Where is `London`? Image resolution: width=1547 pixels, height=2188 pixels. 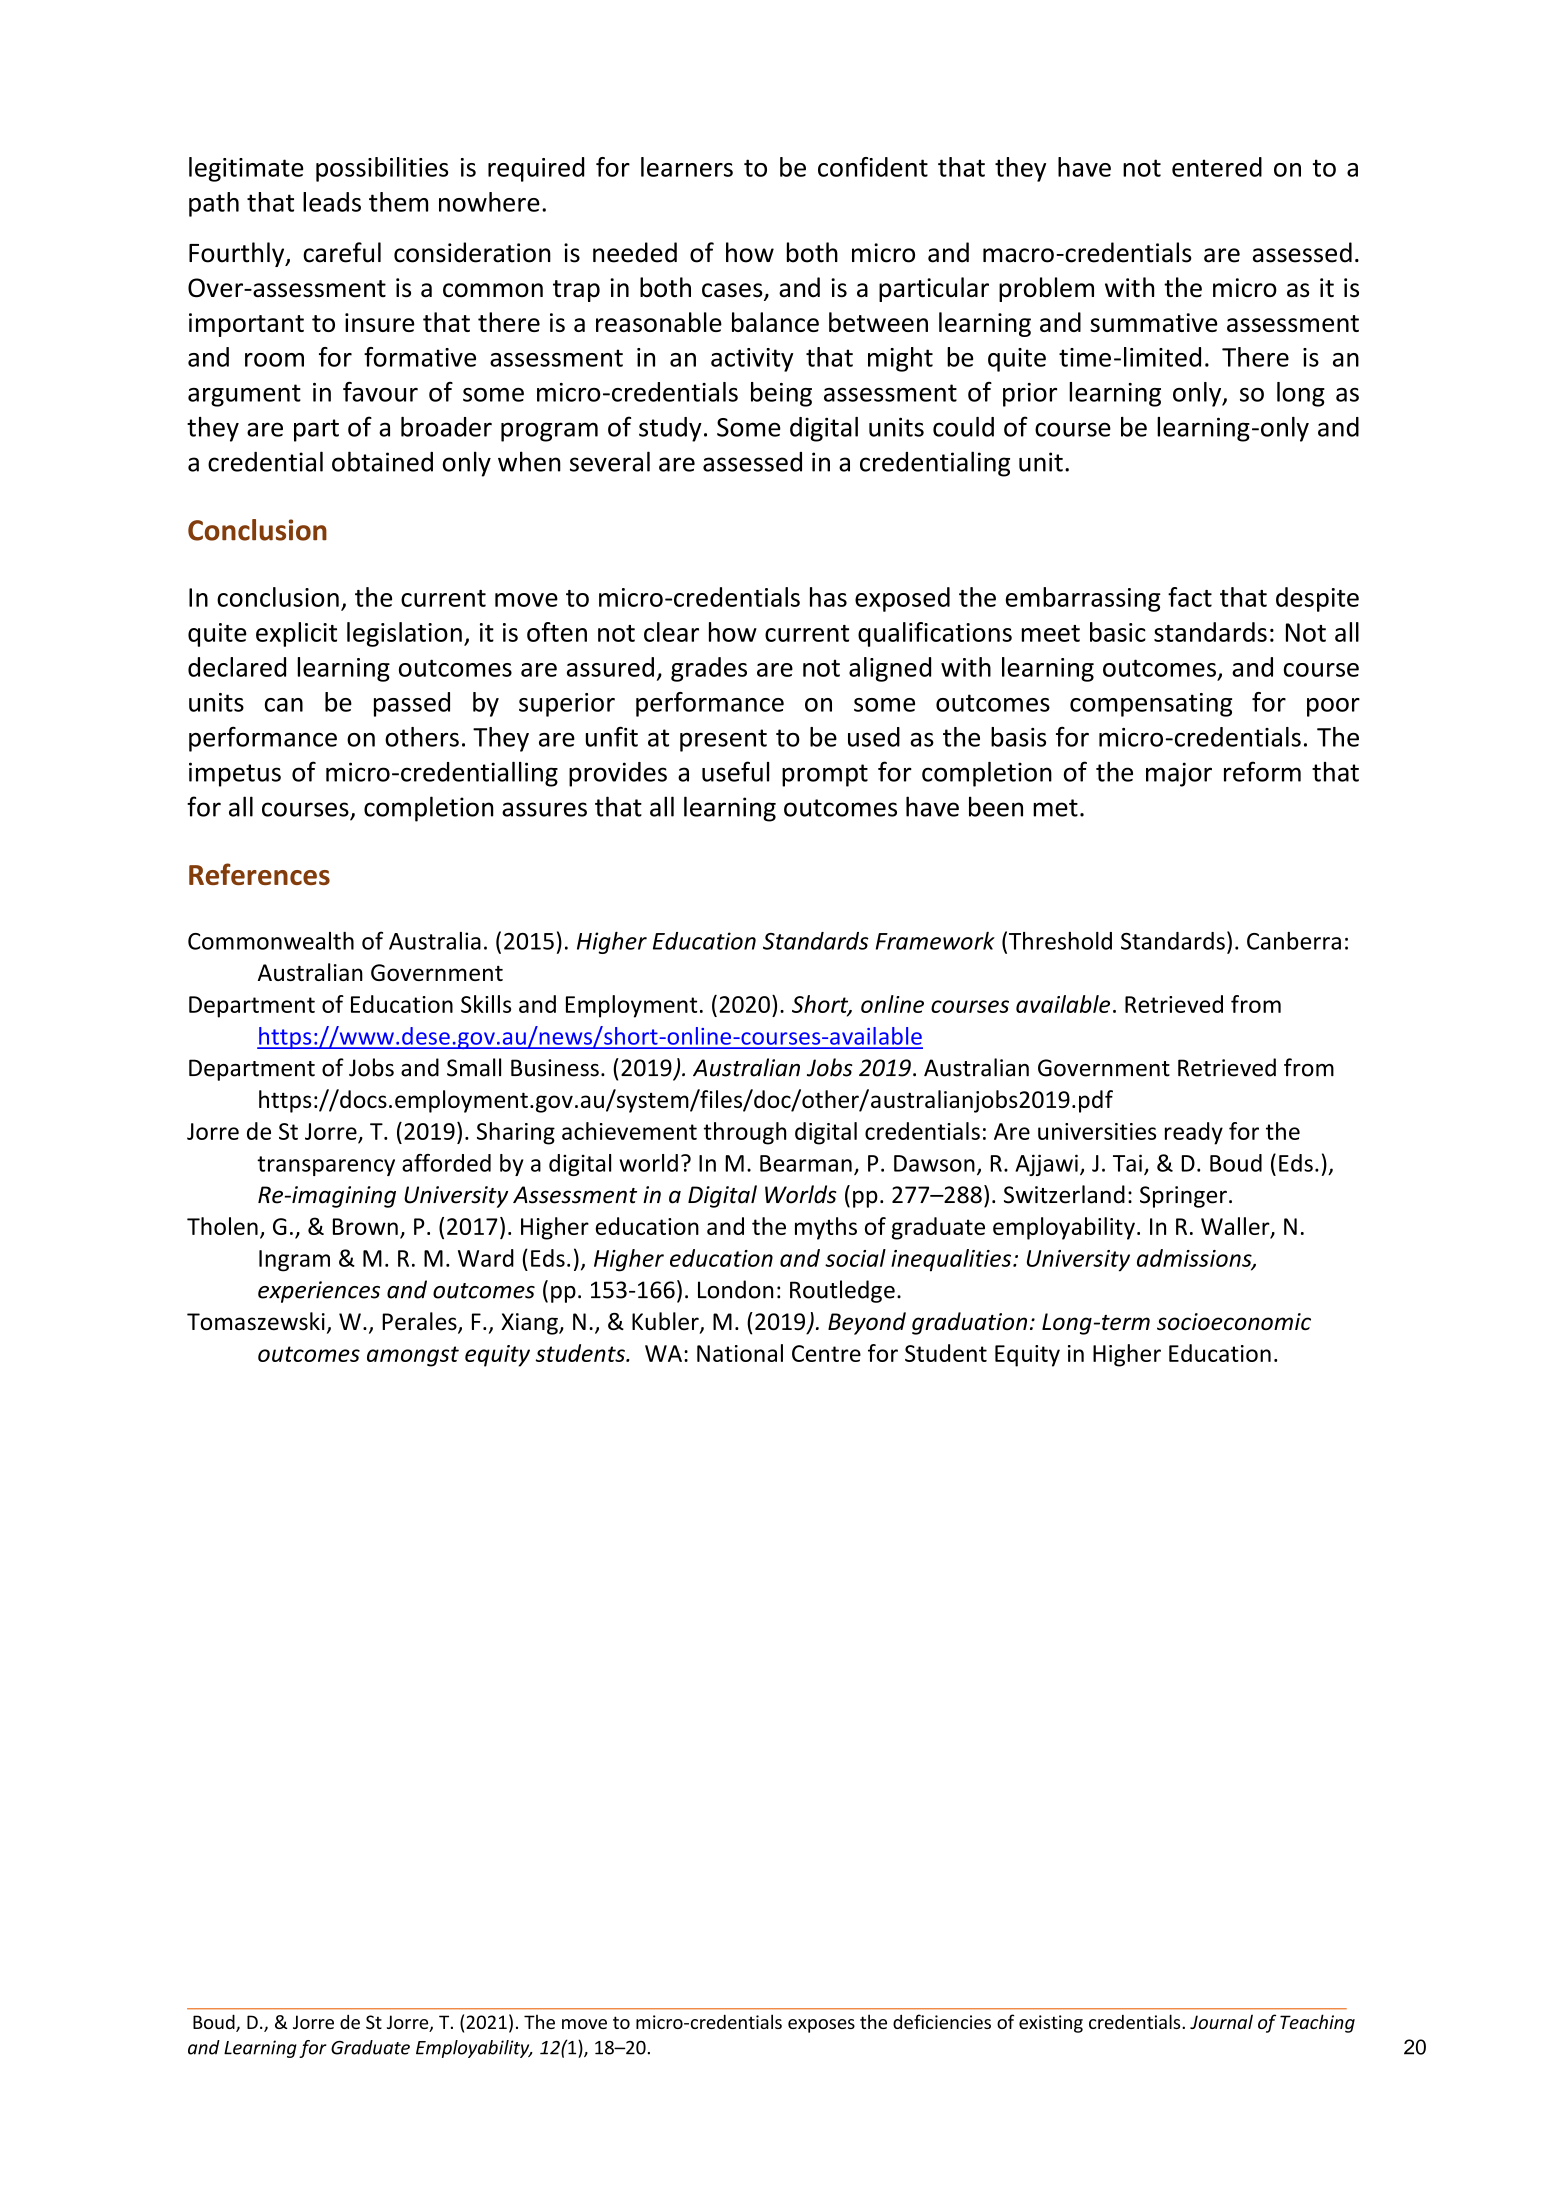
London is located at coordinates (735, 1289).
